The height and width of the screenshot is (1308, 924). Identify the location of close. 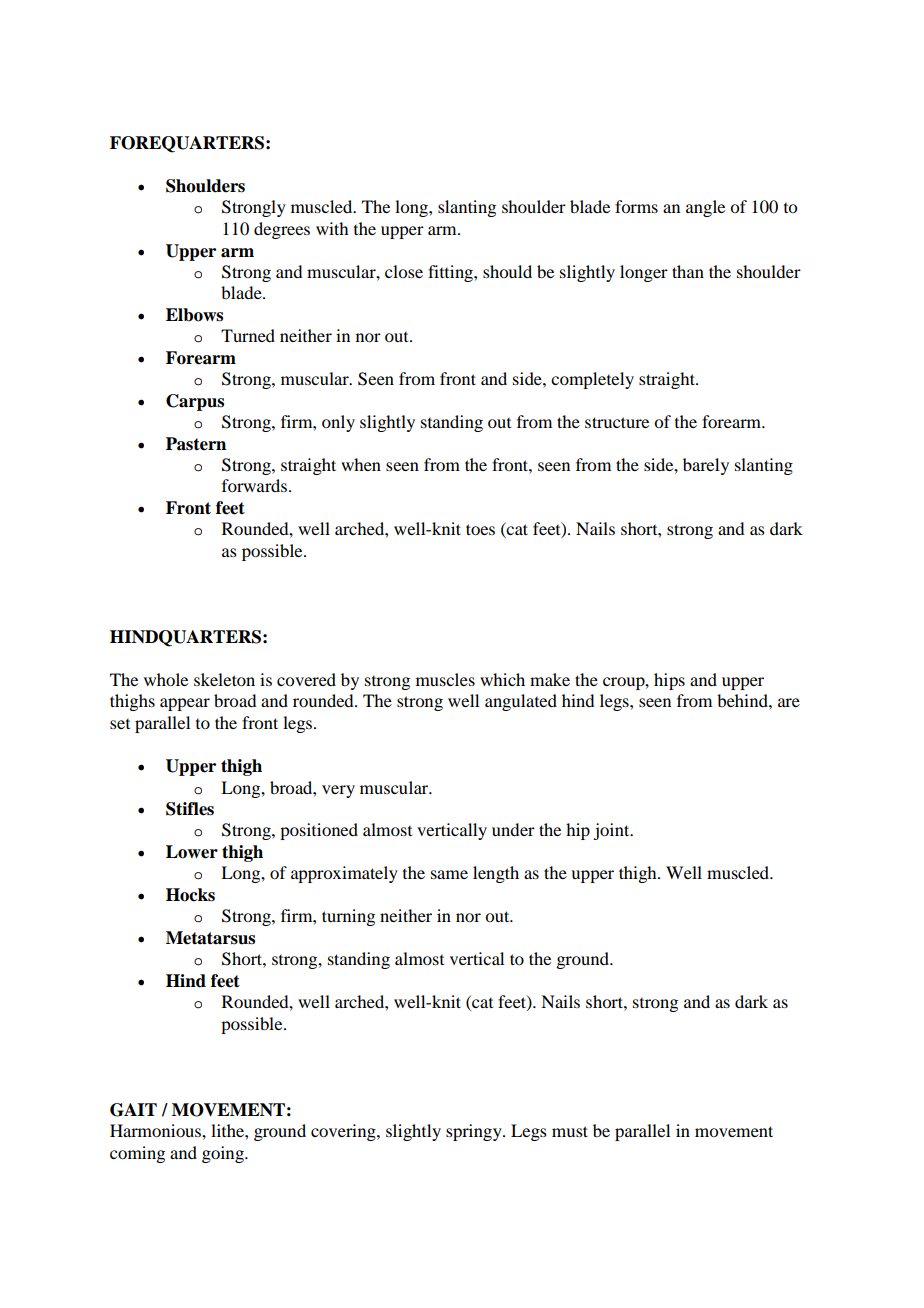
(404, 271).
